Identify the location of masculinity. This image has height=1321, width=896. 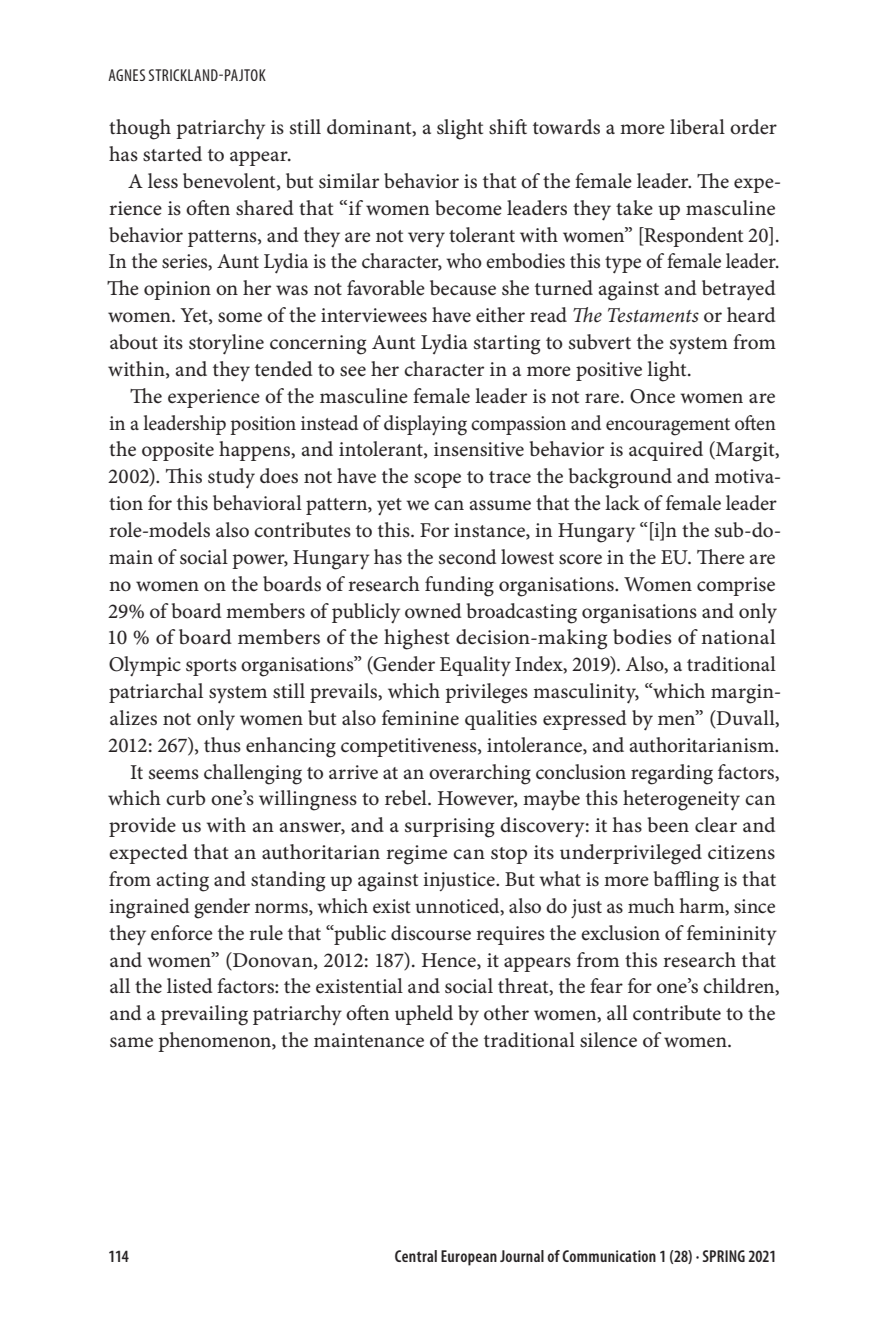
(586, 693).
